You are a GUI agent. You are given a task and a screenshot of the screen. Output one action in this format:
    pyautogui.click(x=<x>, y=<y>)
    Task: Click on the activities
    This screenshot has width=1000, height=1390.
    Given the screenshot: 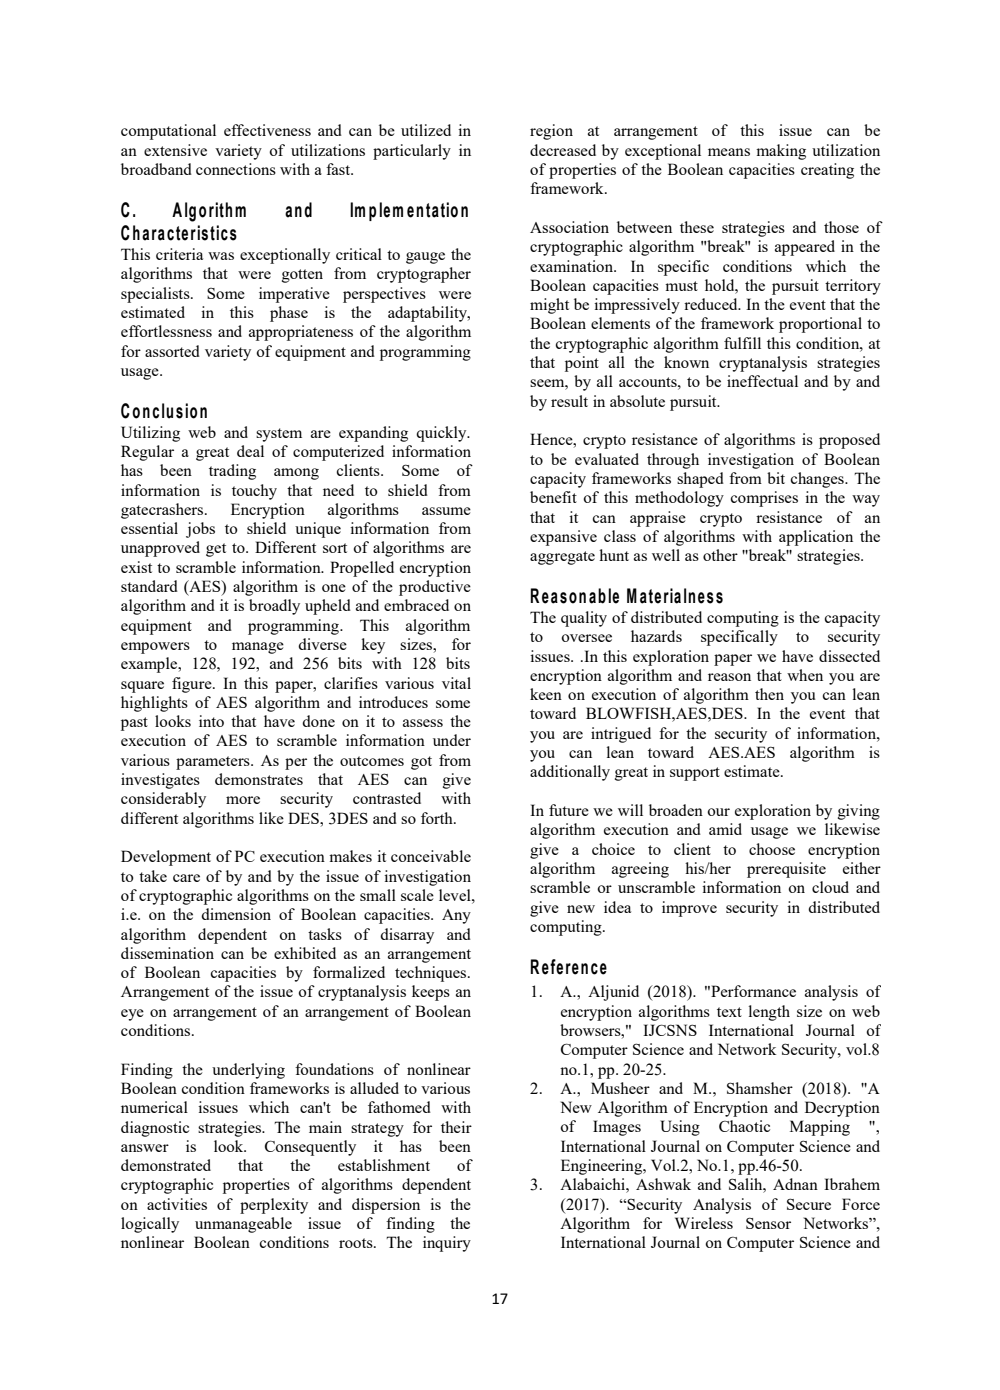 What is the action you would take?
    pyautogui.click(x=177, y=1204)
